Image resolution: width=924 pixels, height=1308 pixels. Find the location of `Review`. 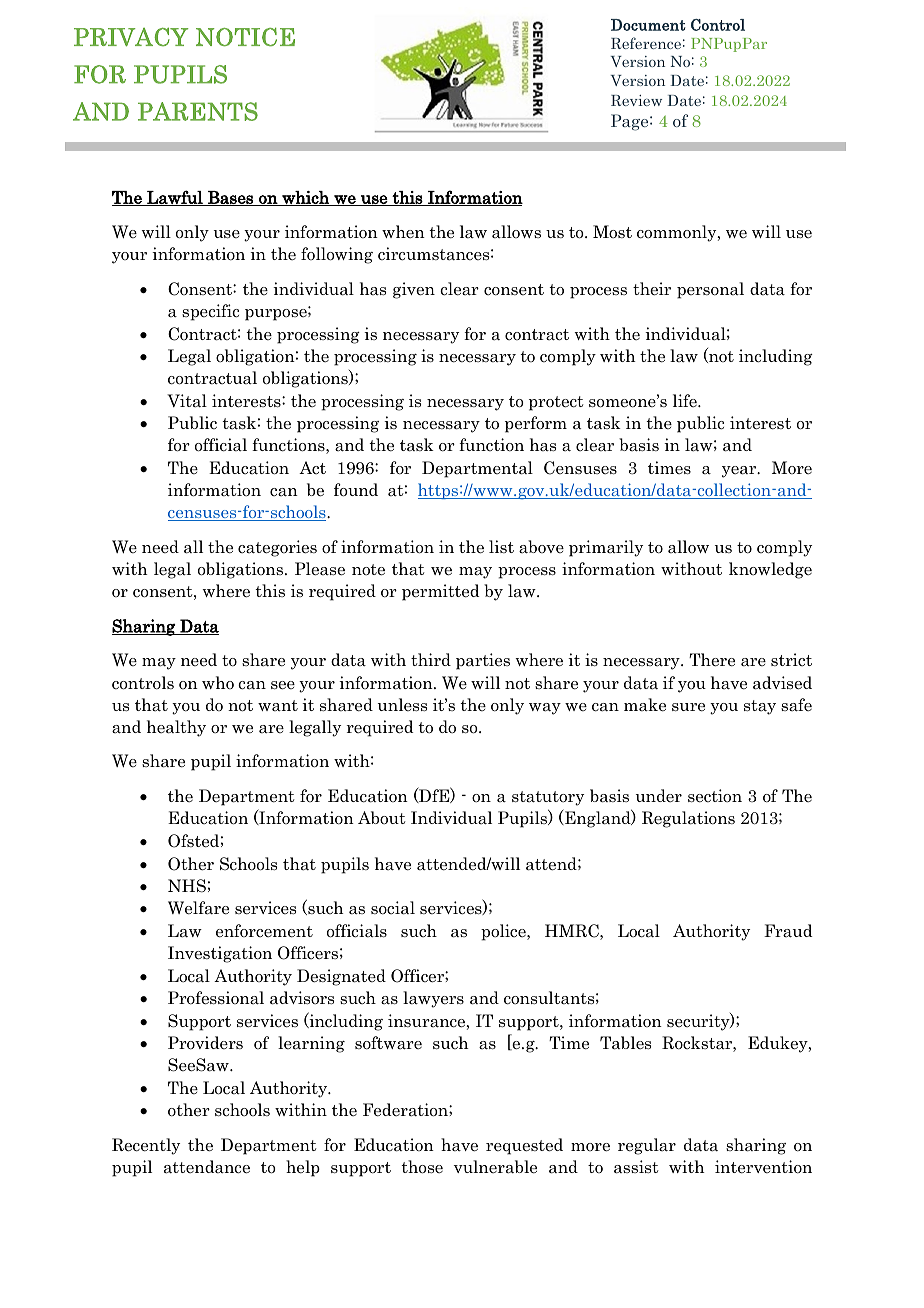

Review is located at coordinates (636, 100).
